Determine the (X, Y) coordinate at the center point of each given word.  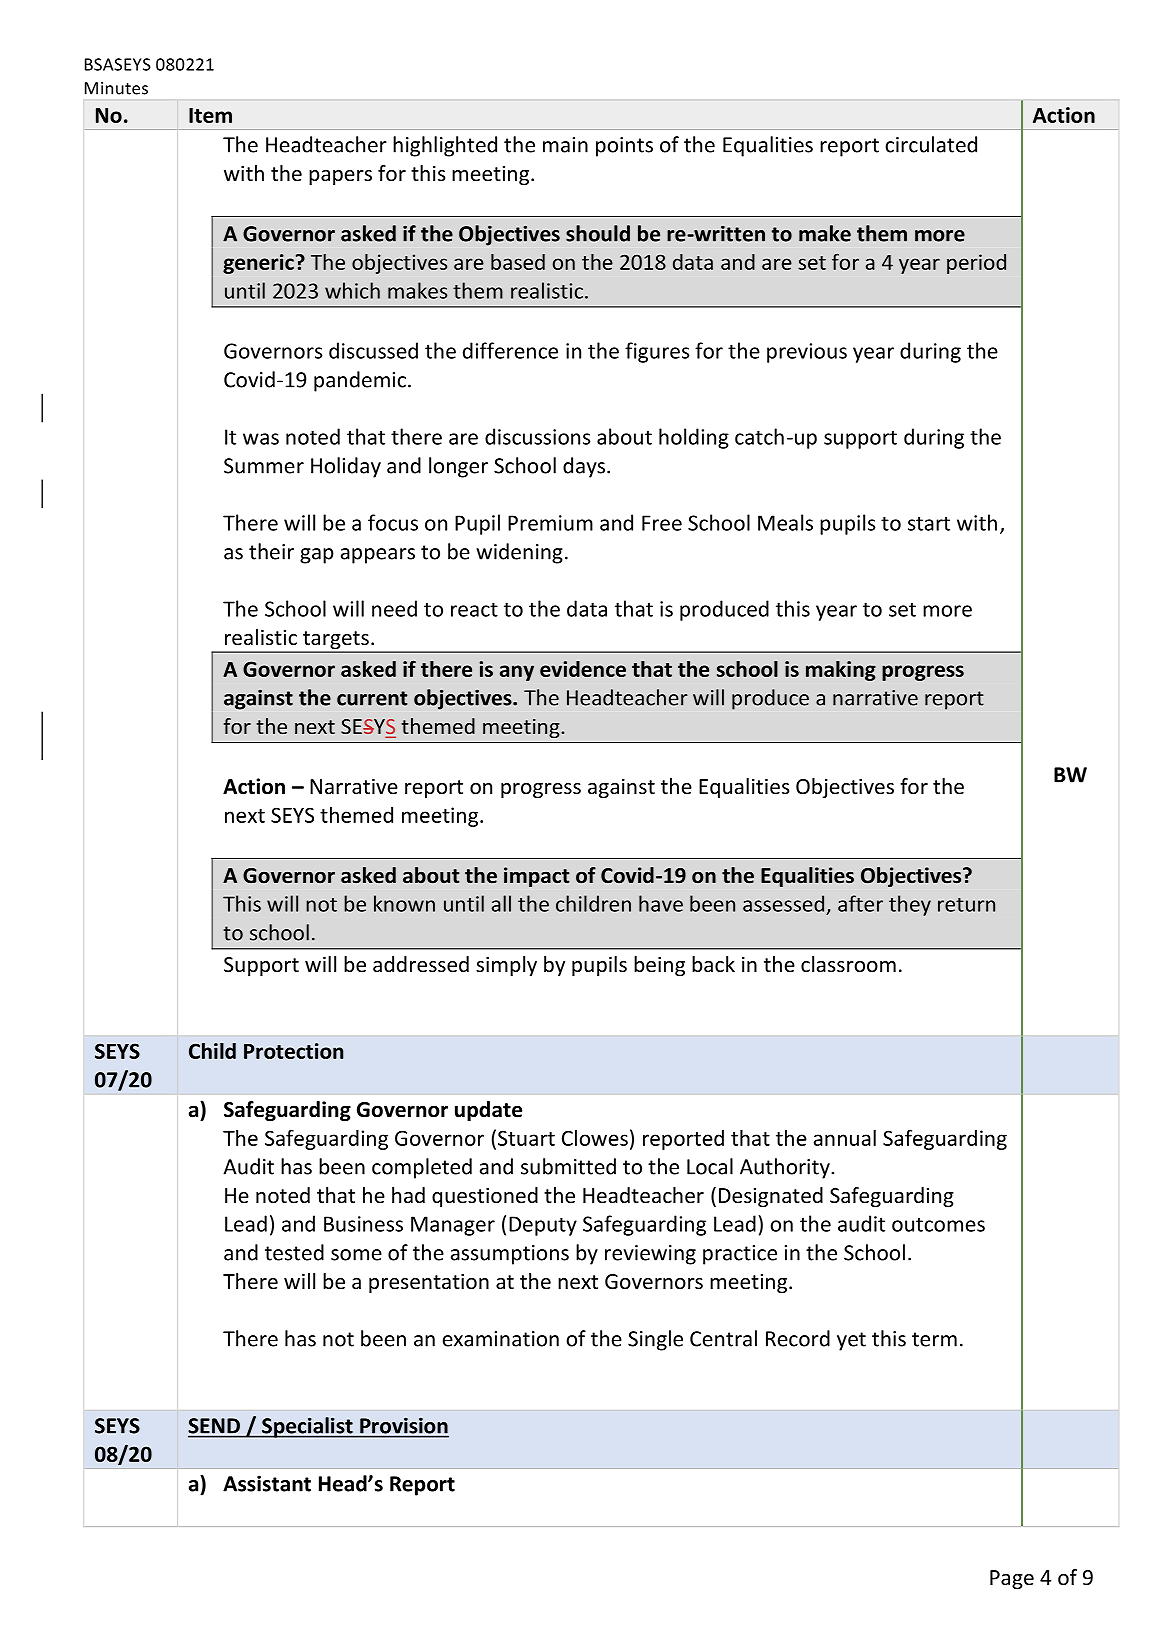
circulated (931, 144)
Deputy (543, 1226)
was (261, 439)
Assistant (267, 1483)
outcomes (938, 1225)
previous (807, 353)
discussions (538, 436)
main (565, 145)
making (841, 671)
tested (294, 1252)
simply (506, 966)
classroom (848, 964)
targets (336, 641)
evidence (583, 669)
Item (210, 115)
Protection (293, 1051)
